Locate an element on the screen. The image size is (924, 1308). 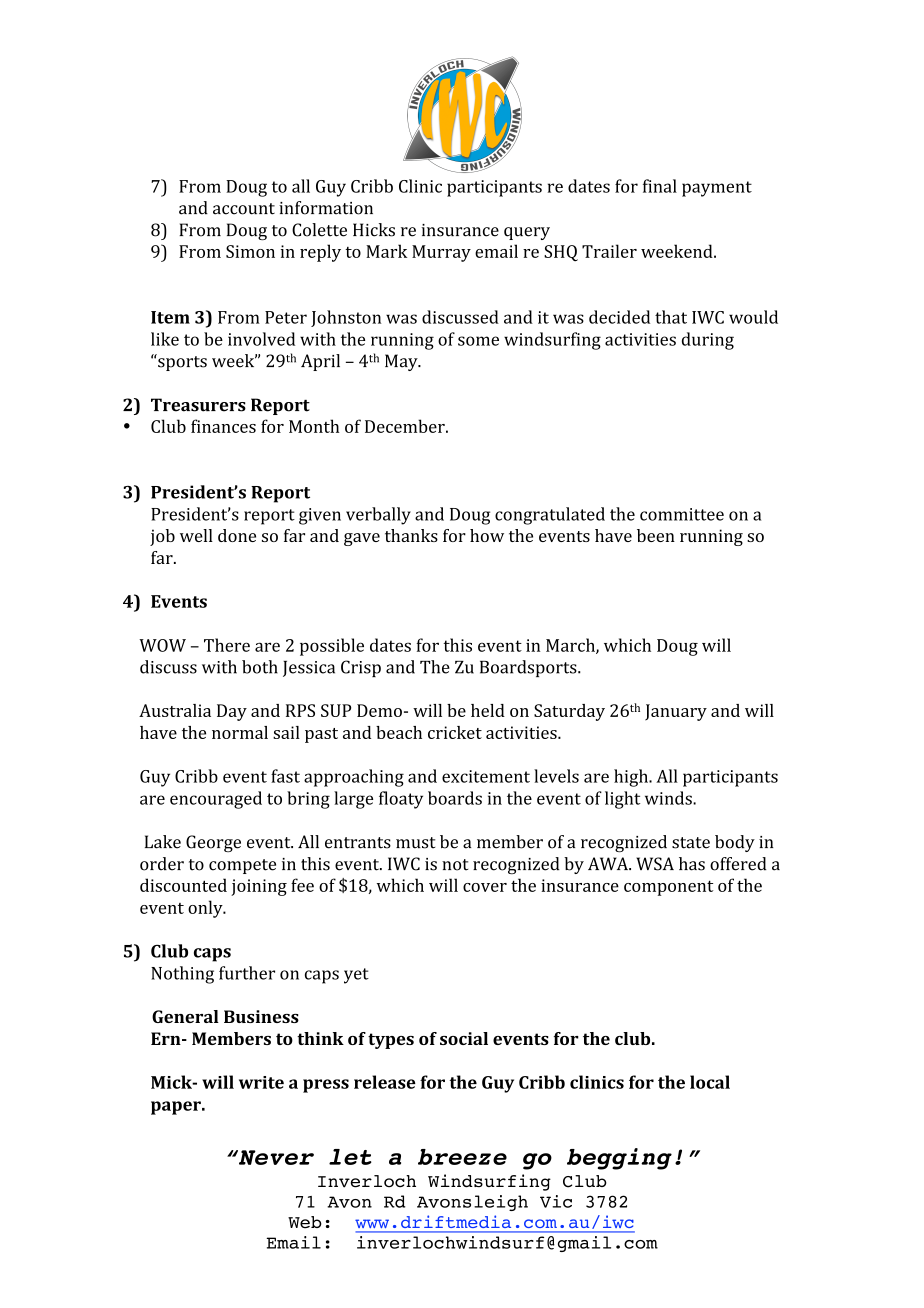
account is located at coordinates (244, 209).
